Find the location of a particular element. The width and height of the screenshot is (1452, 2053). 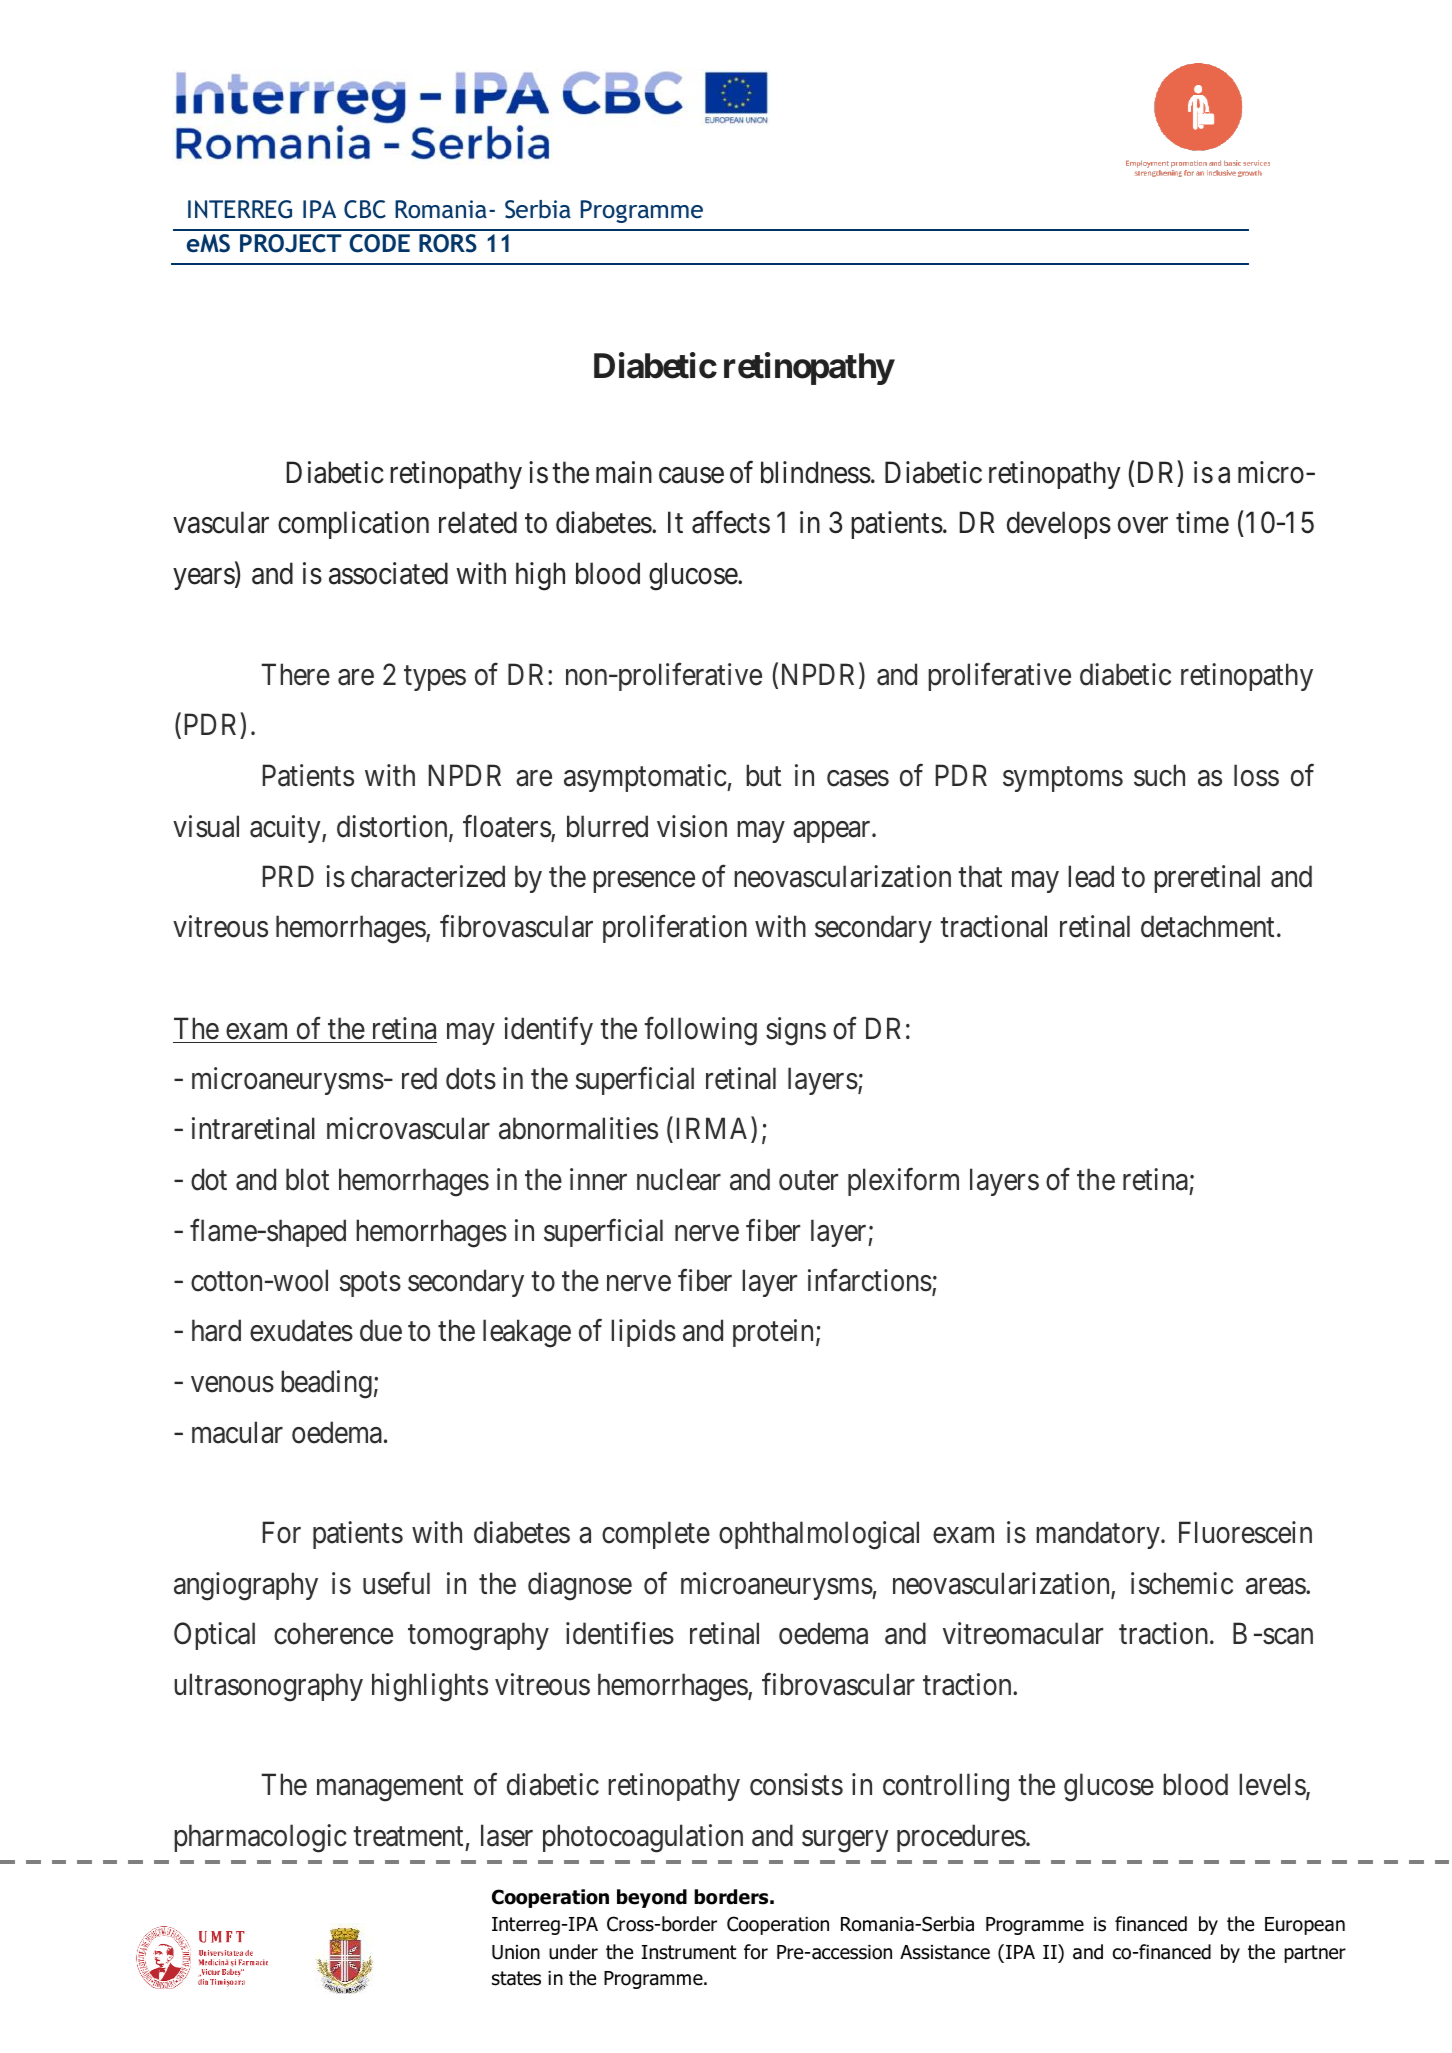

time is located at coordinates (1202, 522).
